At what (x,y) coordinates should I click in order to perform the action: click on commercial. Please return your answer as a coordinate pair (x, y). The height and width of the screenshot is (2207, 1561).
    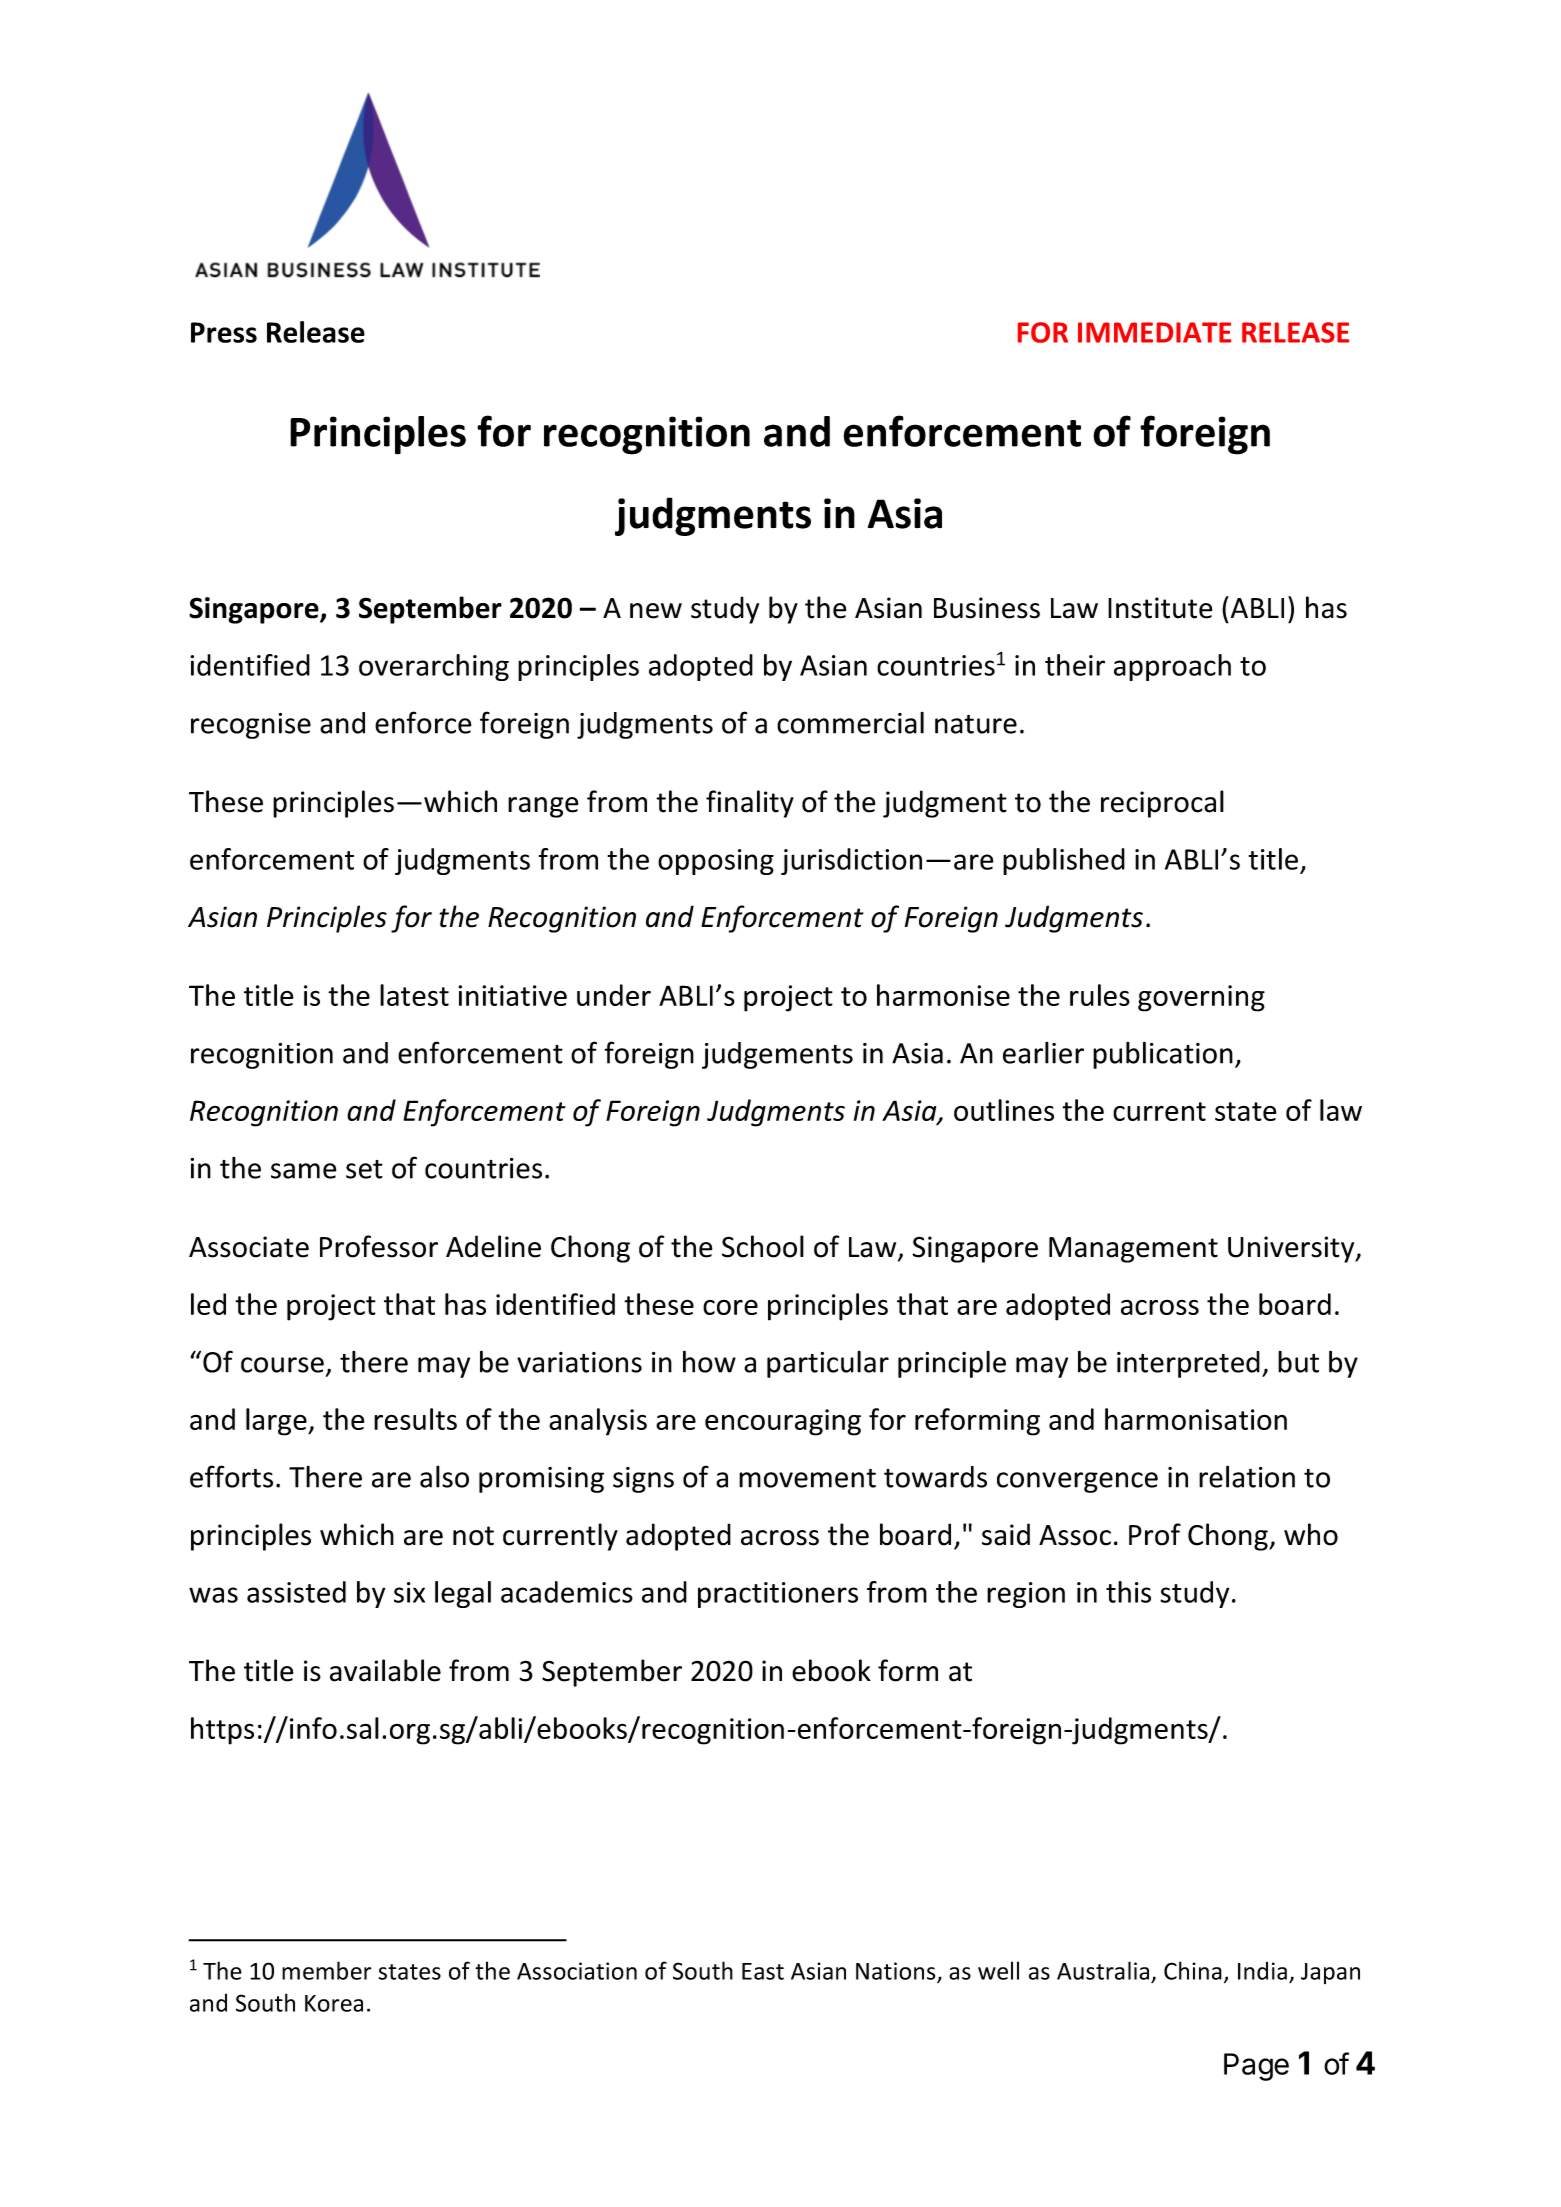
    Looking at the image, I should click on (850, 723).
